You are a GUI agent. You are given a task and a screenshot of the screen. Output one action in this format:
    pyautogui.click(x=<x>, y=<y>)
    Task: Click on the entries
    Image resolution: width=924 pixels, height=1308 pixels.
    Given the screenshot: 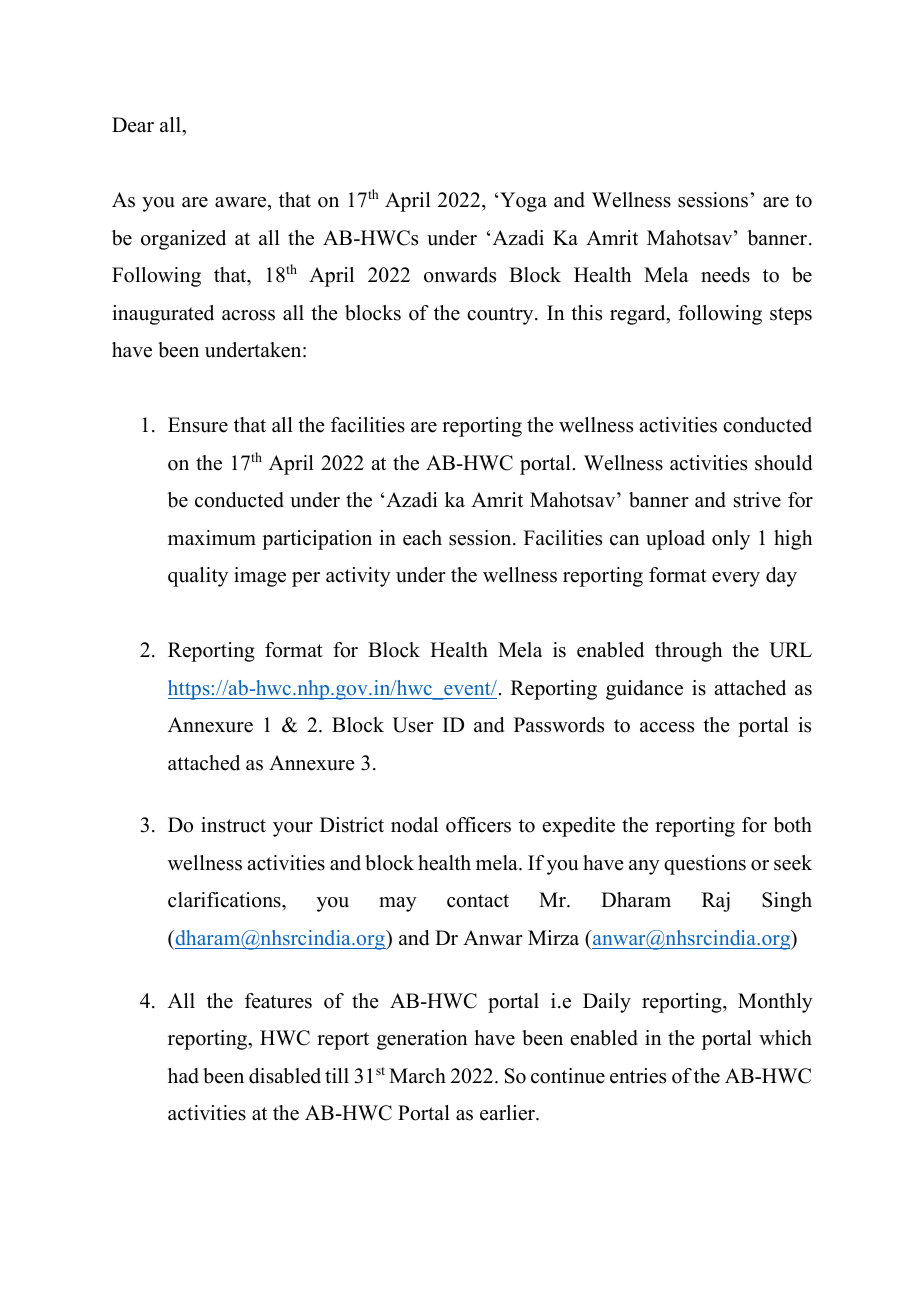 What is the action you would take?
    pyautogui.click(x=638, y=1076)
